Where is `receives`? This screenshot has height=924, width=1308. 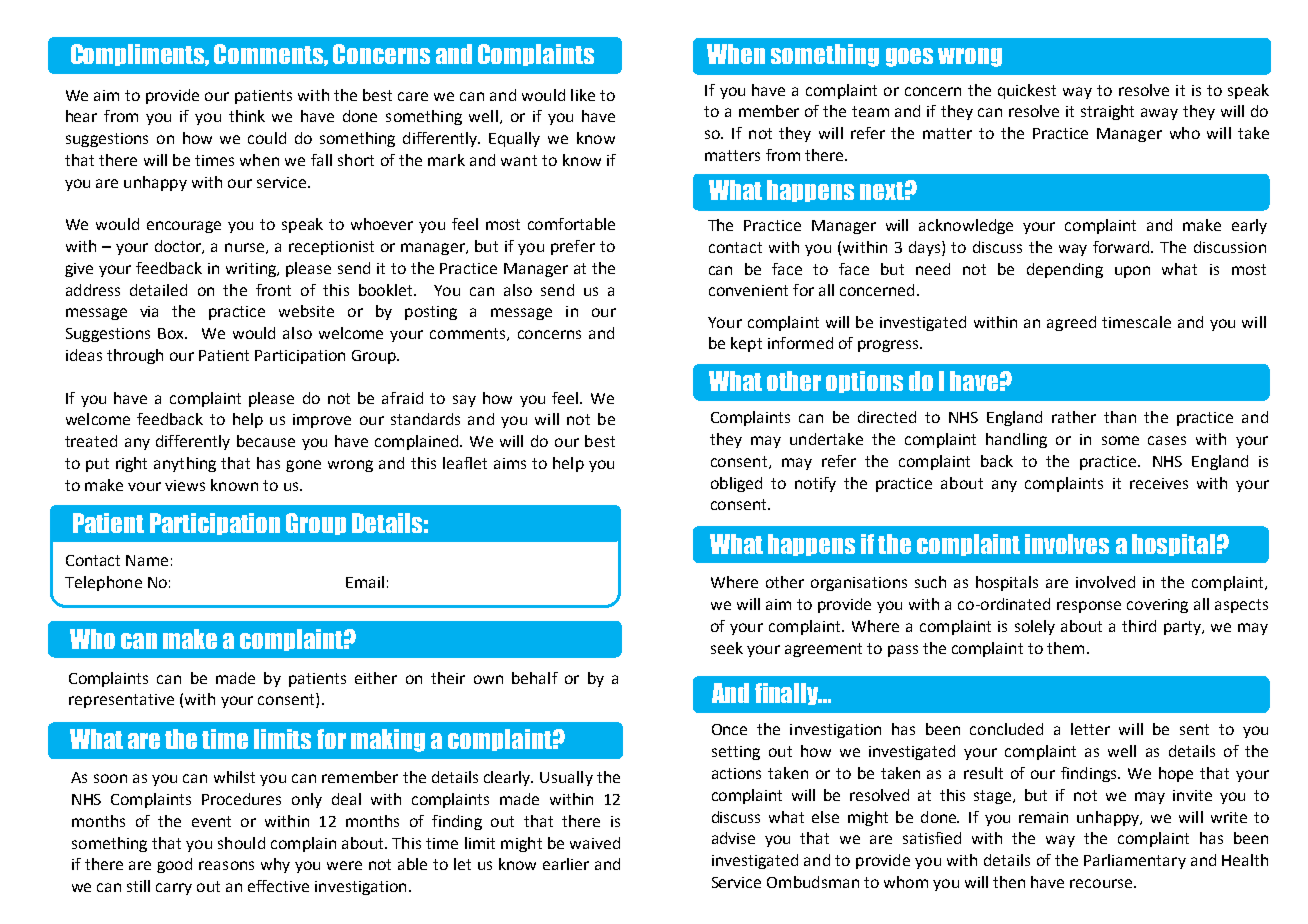 receives is located at coordinates (1159, 483).
